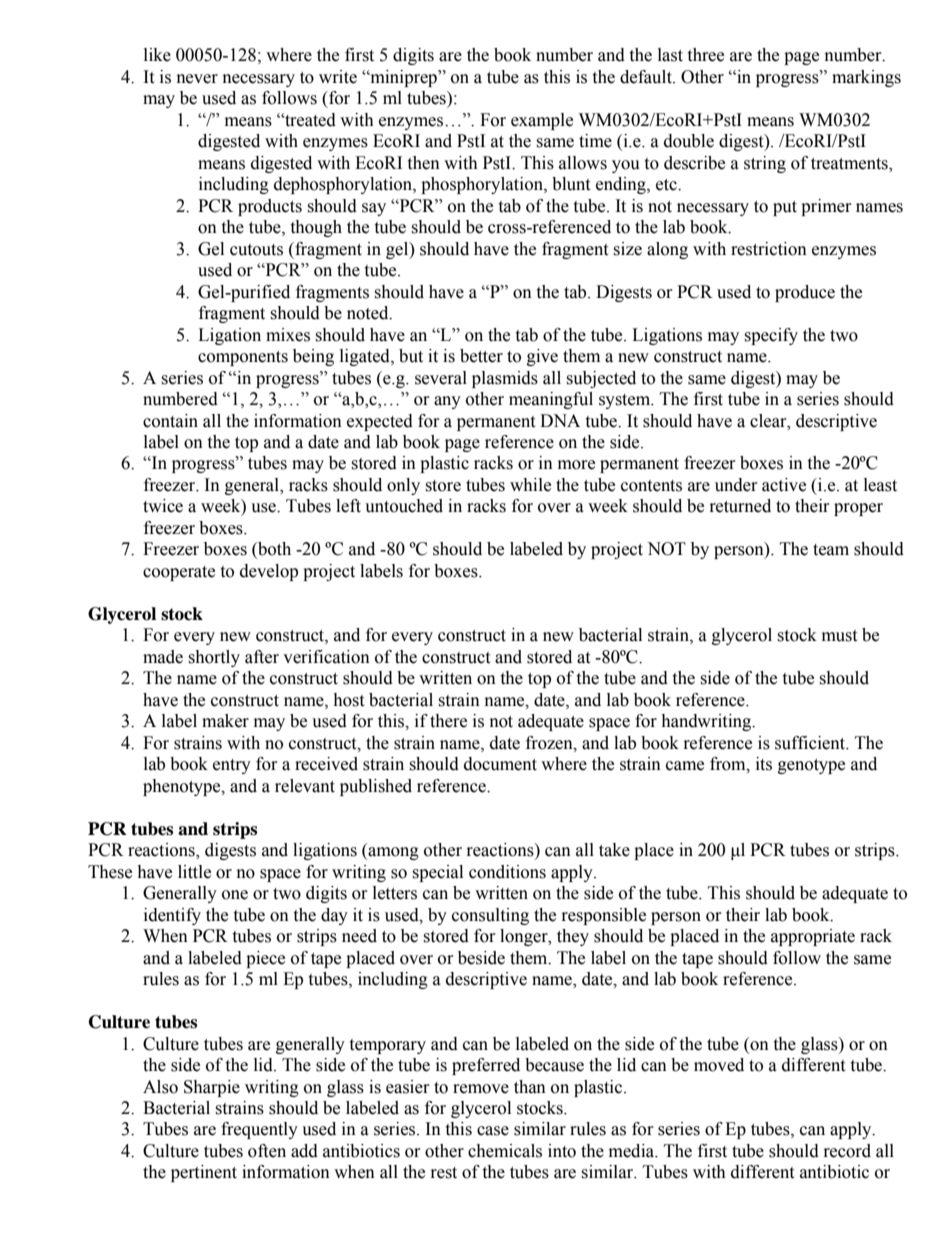 This document has height=1233, width=952. What do you see at coordinates (847, 1151) in the document?
I see `record` at bounding box center [847, 1151].
